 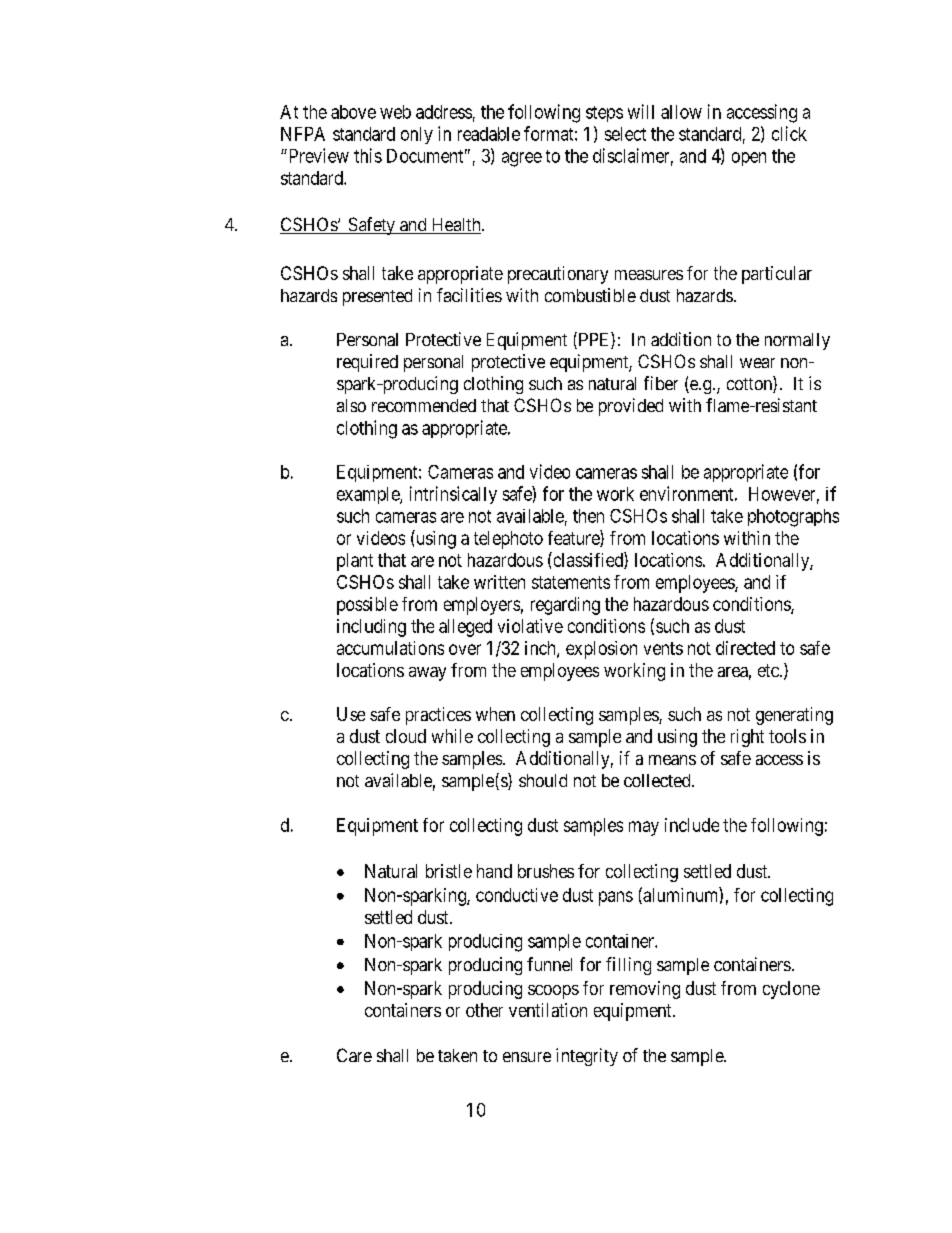 What do you see at coordinates (354, 1055) in the page?
I see `Care` at bounding box center [354, 1055].
